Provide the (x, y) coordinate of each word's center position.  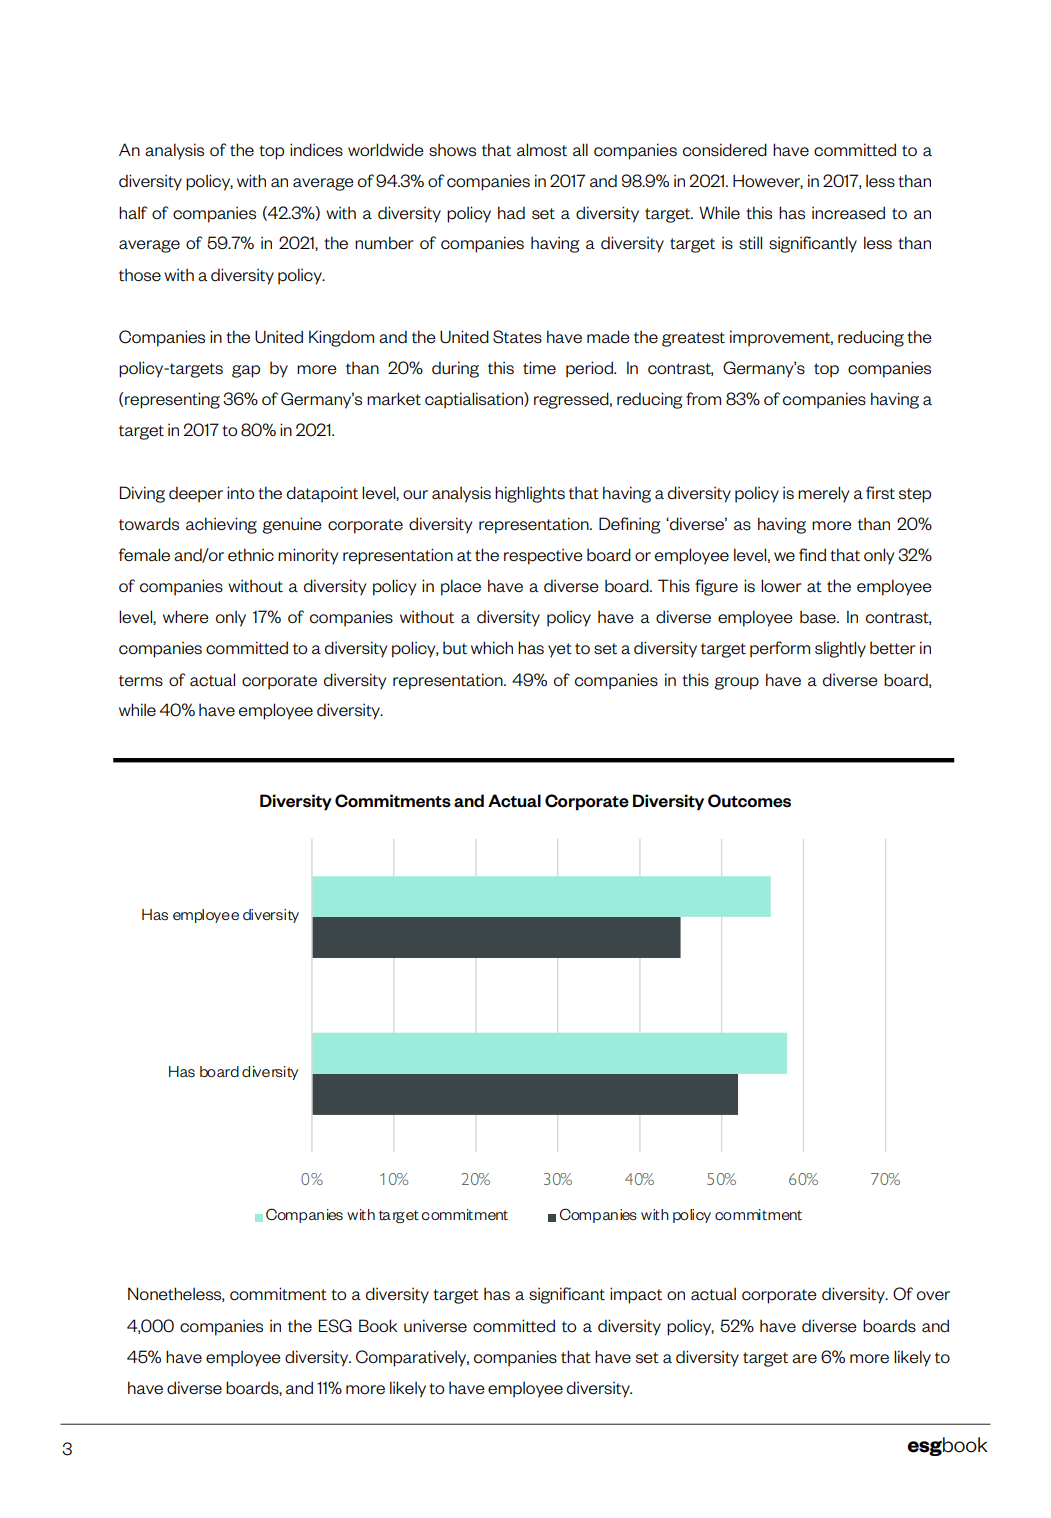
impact (636, 1295)
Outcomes (749, 801)
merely (823, 494)
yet (560, 650)
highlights (530, 494)
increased (848, 213)
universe (435, 1326)
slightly (840, 649)
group (736, 683)
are (804, 1359)
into (240, 493)
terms (141, 681)
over (933, 1296)
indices (316, 150)
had (511, 213)
